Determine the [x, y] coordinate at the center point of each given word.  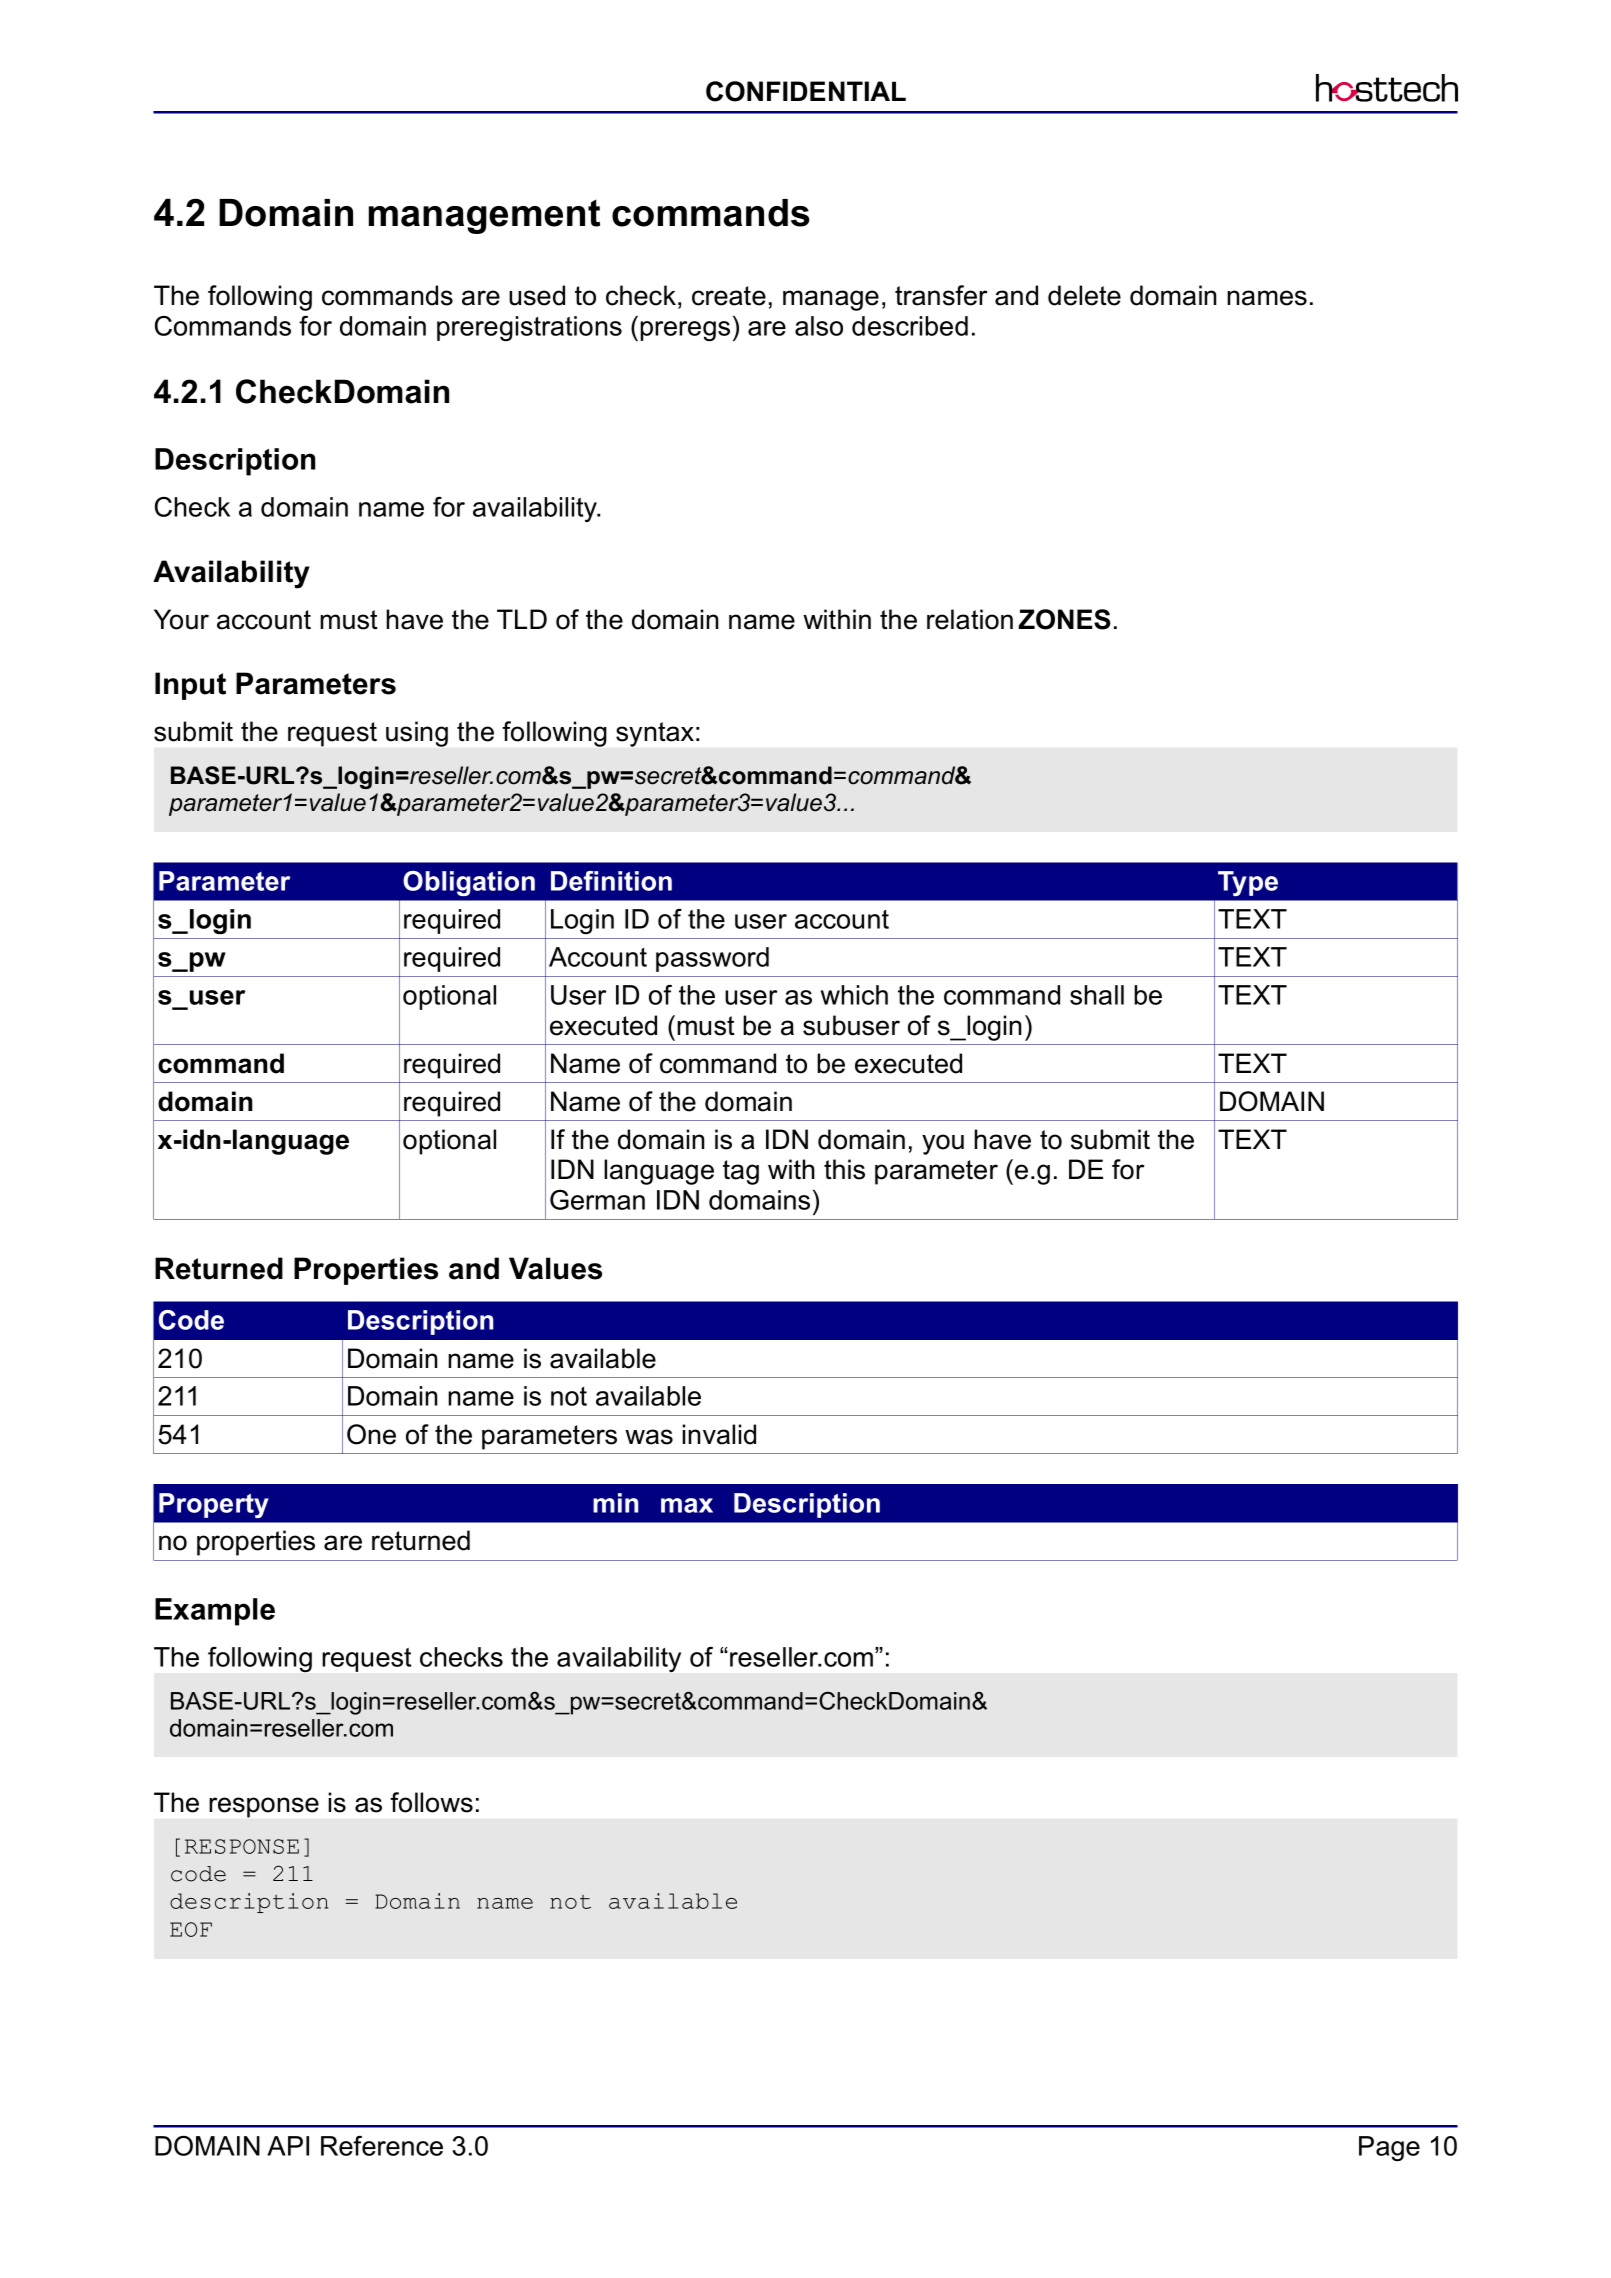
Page [1389, 2148]
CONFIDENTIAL [806, 91]
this [844, 1169]
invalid [719, 1434]
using [417, 734]
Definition [611, 881]
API [288, 2146]
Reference [382, 2146]
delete [1084, 295]
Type [1248, 883]
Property [214, 1505]
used [537, 295]
